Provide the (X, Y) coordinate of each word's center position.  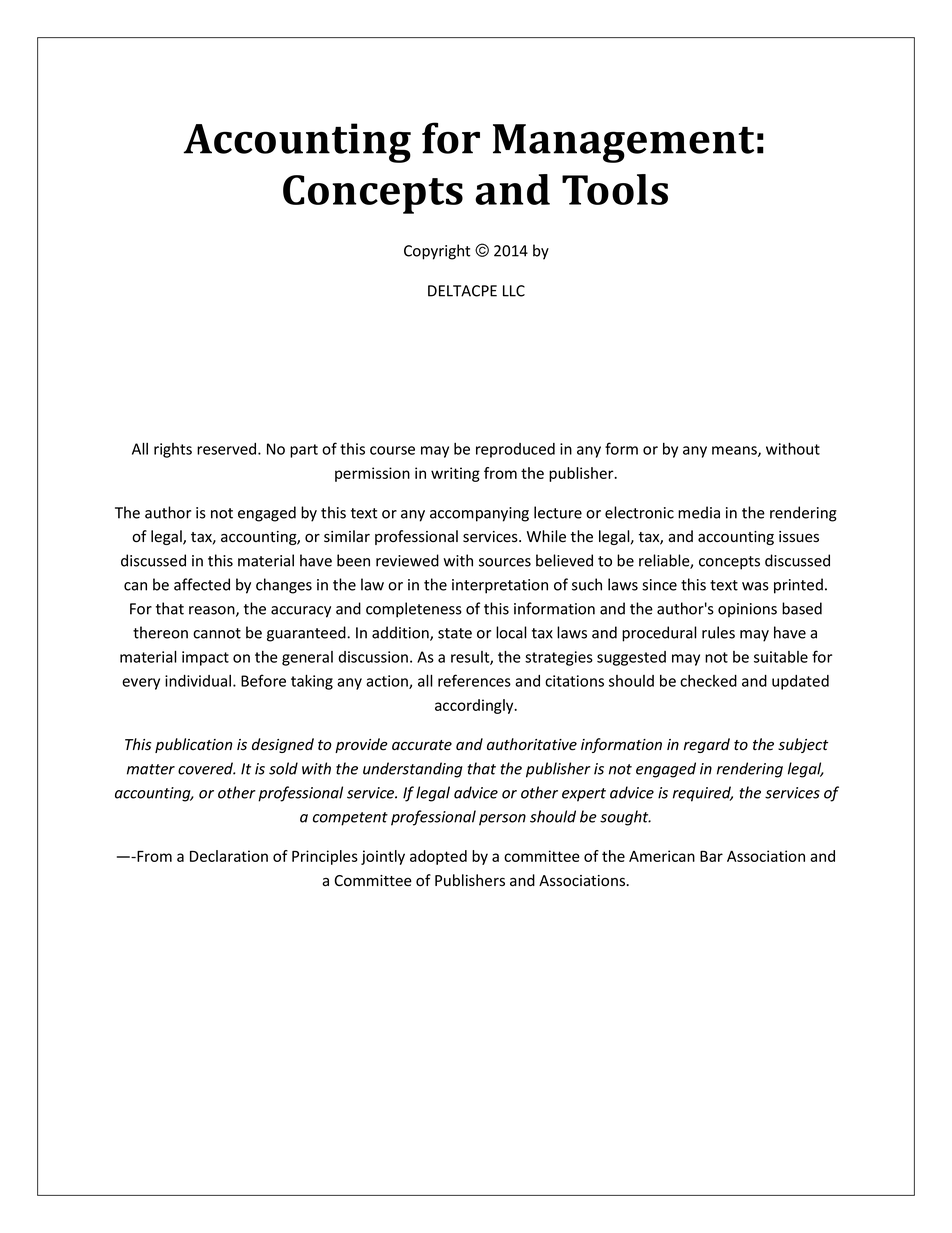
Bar (711, 856)
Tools (615, 189)
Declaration (229, 856)
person (502, 820)
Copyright (437, 252)
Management (623, 143)
